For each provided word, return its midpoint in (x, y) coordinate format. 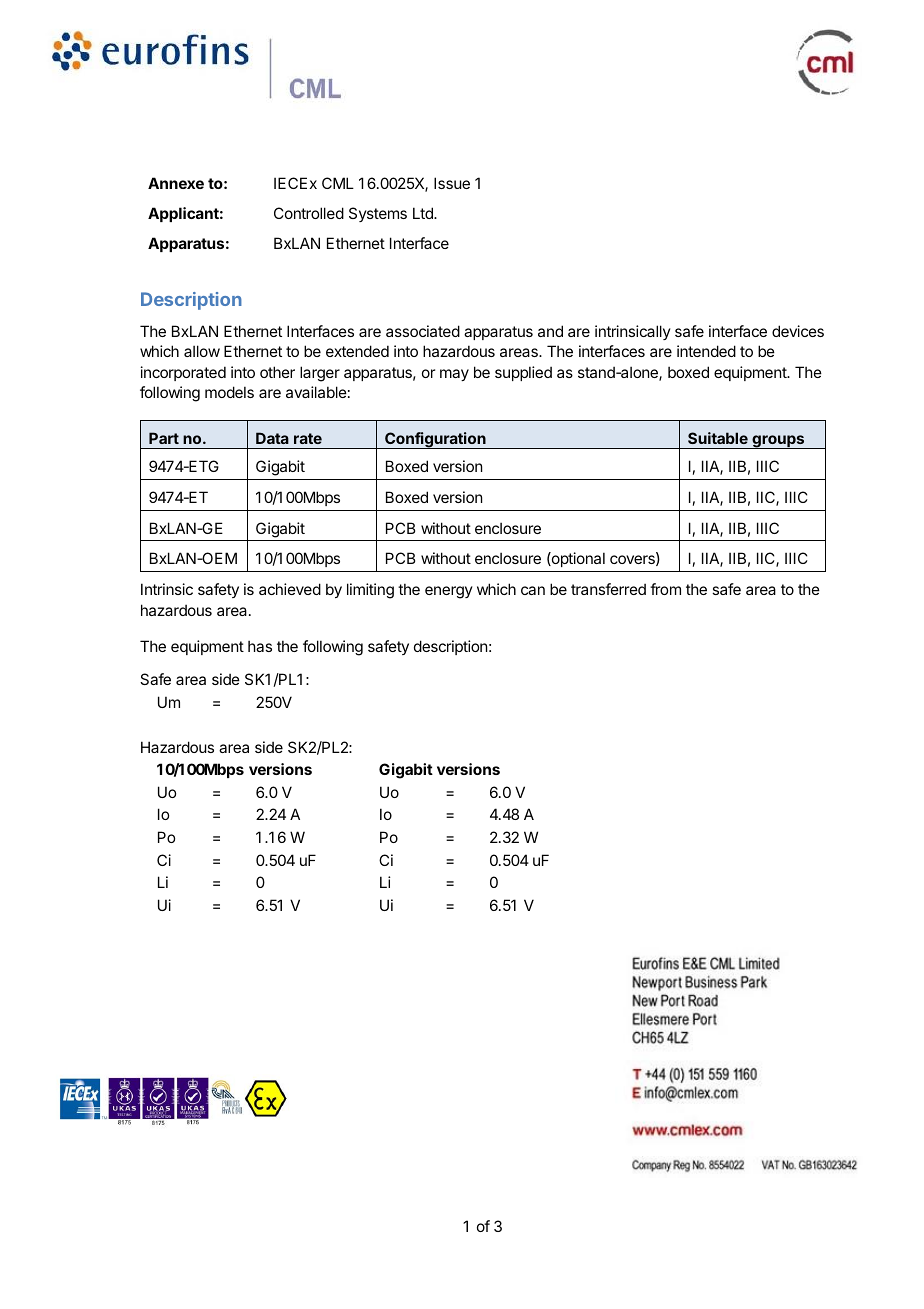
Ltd (424, 213)
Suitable (718, 438)
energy (449, 592)
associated (423, 331)
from (665, 589)
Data (272, 438)
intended (706, 351)
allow (202, 351)
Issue (452, 183)
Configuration (435, 440)
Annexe (176, 183)
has (260, 646)
